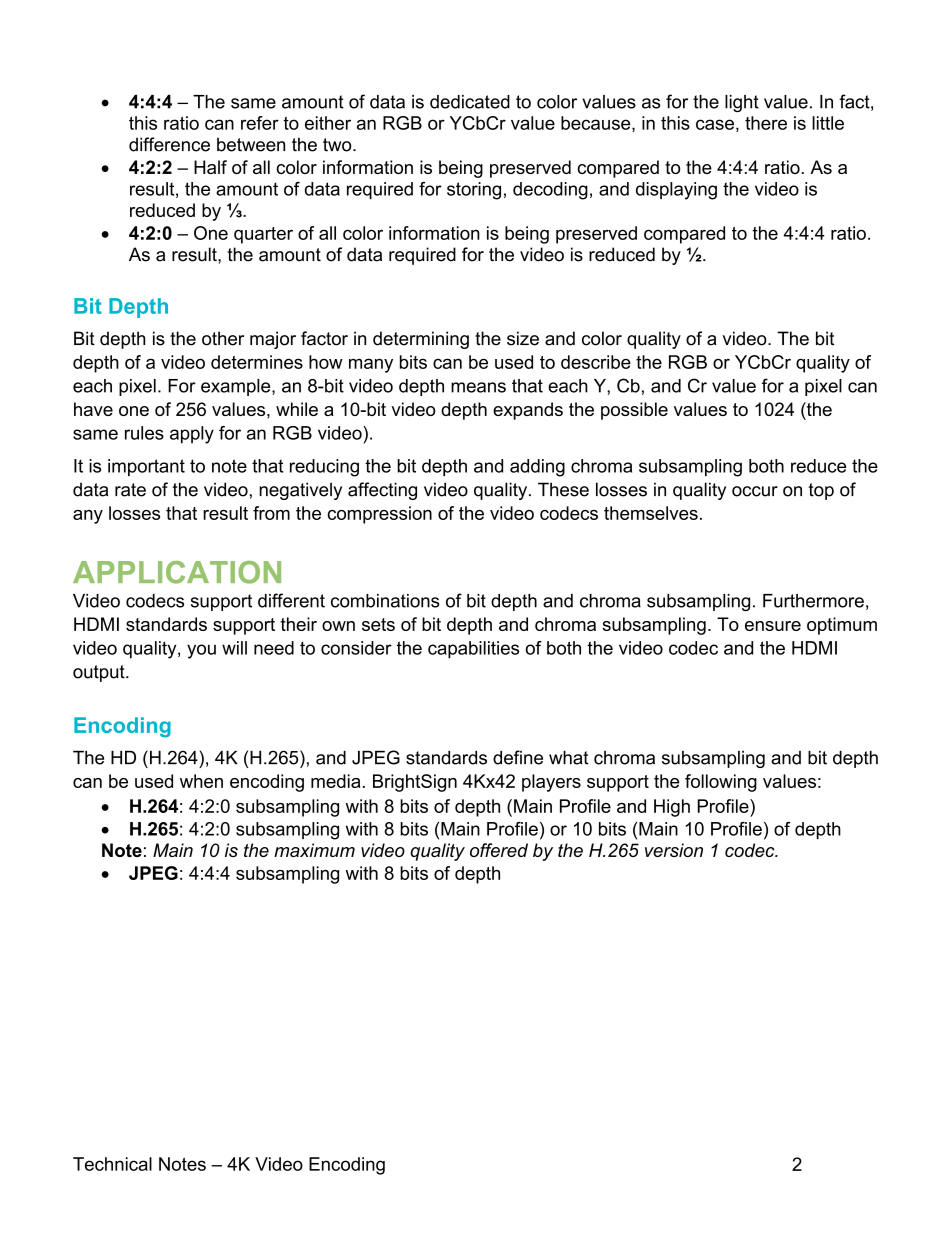 Image resolution: width=952 pixels, height=1233 pixels. Describe the element at coordinates (169, 144) in the page. I see `difference` at that location.
